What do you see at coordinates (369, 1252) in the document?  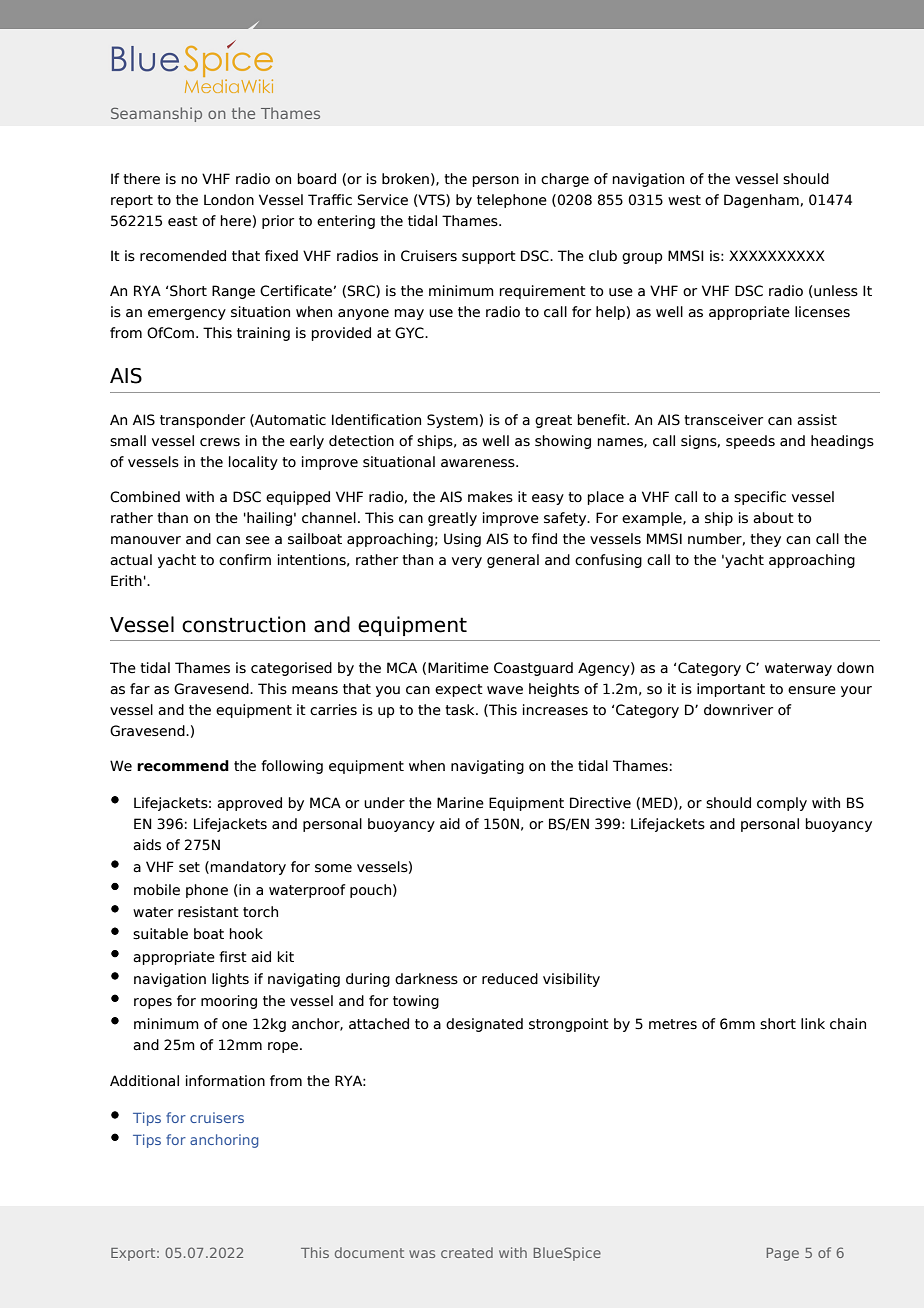 I see `document` at bounding box center [369, 1252].
